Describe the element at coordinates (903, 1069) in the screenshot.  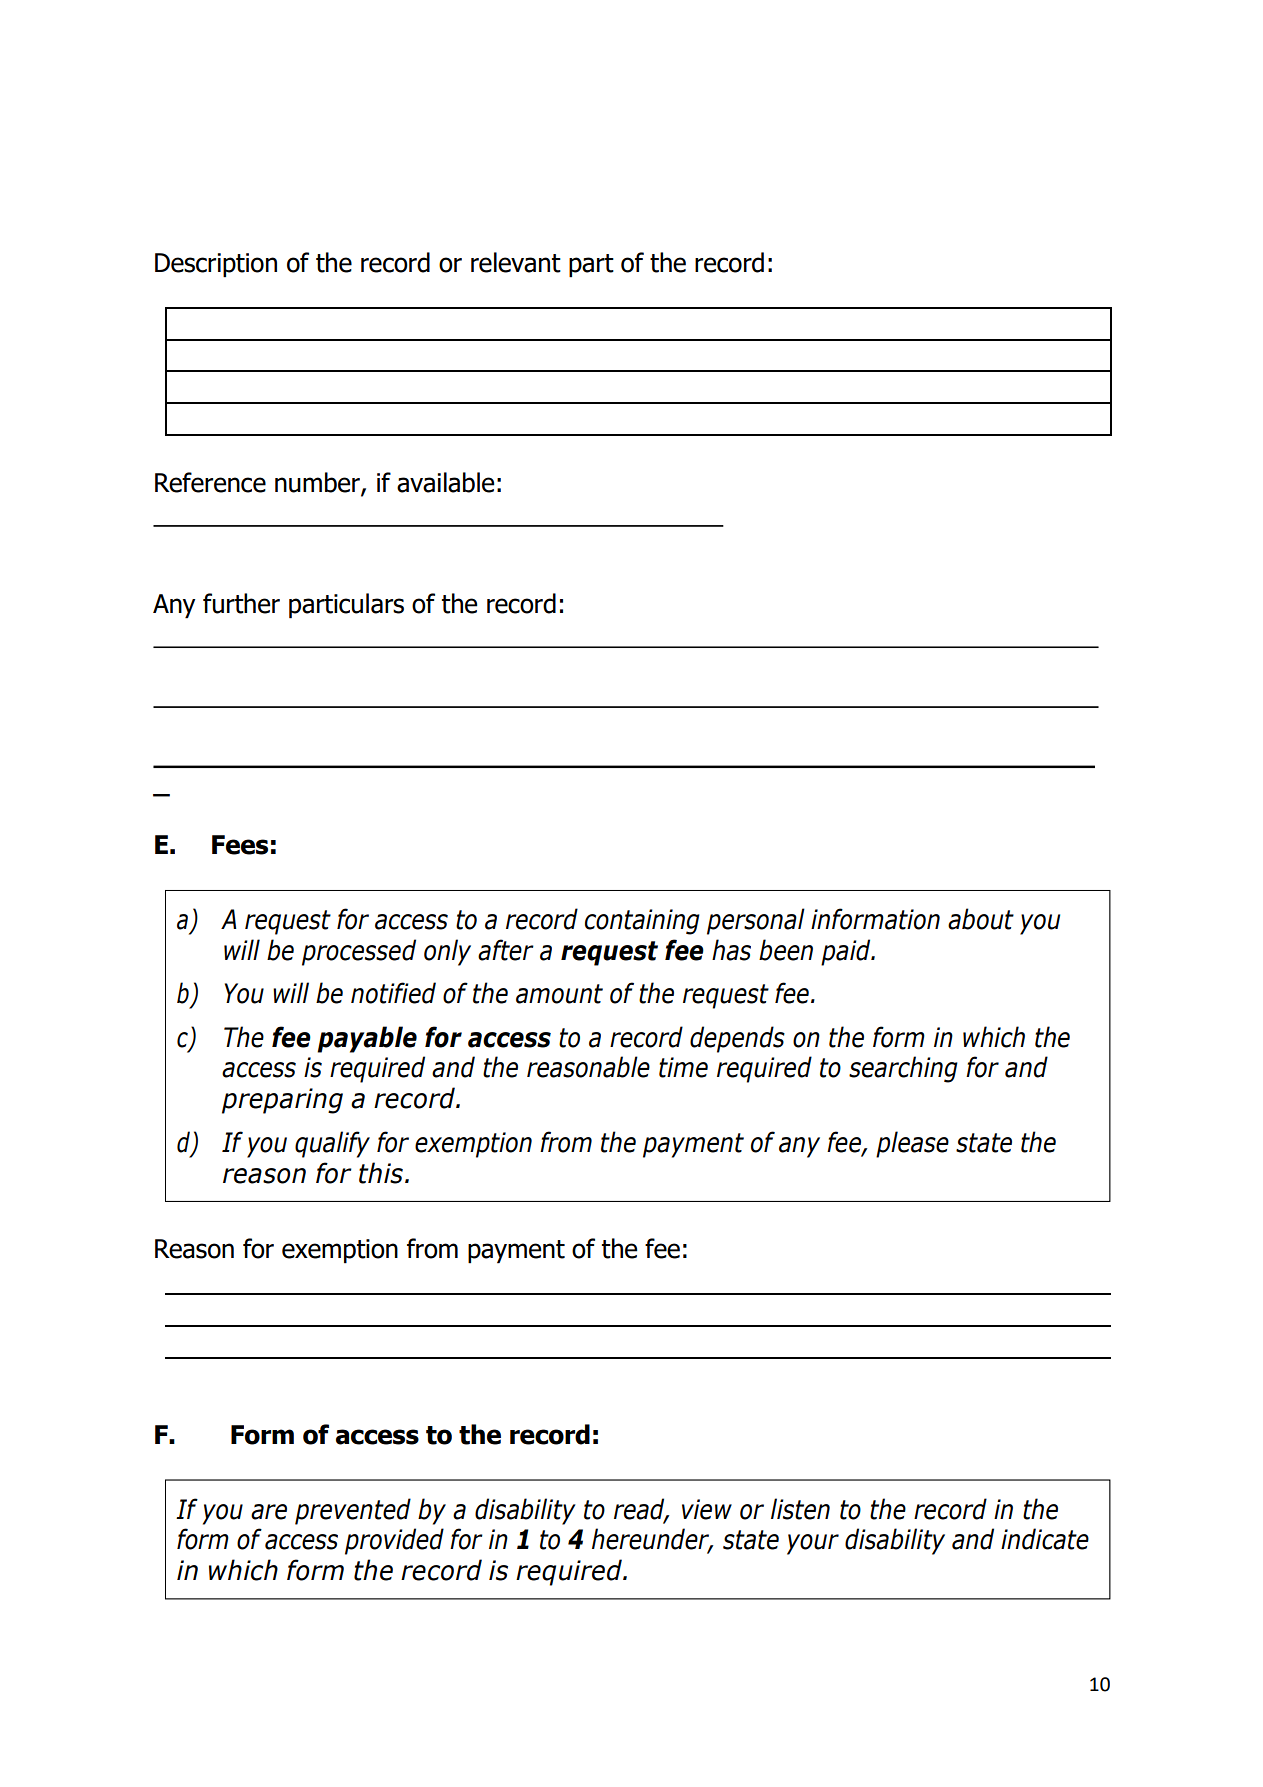
I see `searching` at that location.
